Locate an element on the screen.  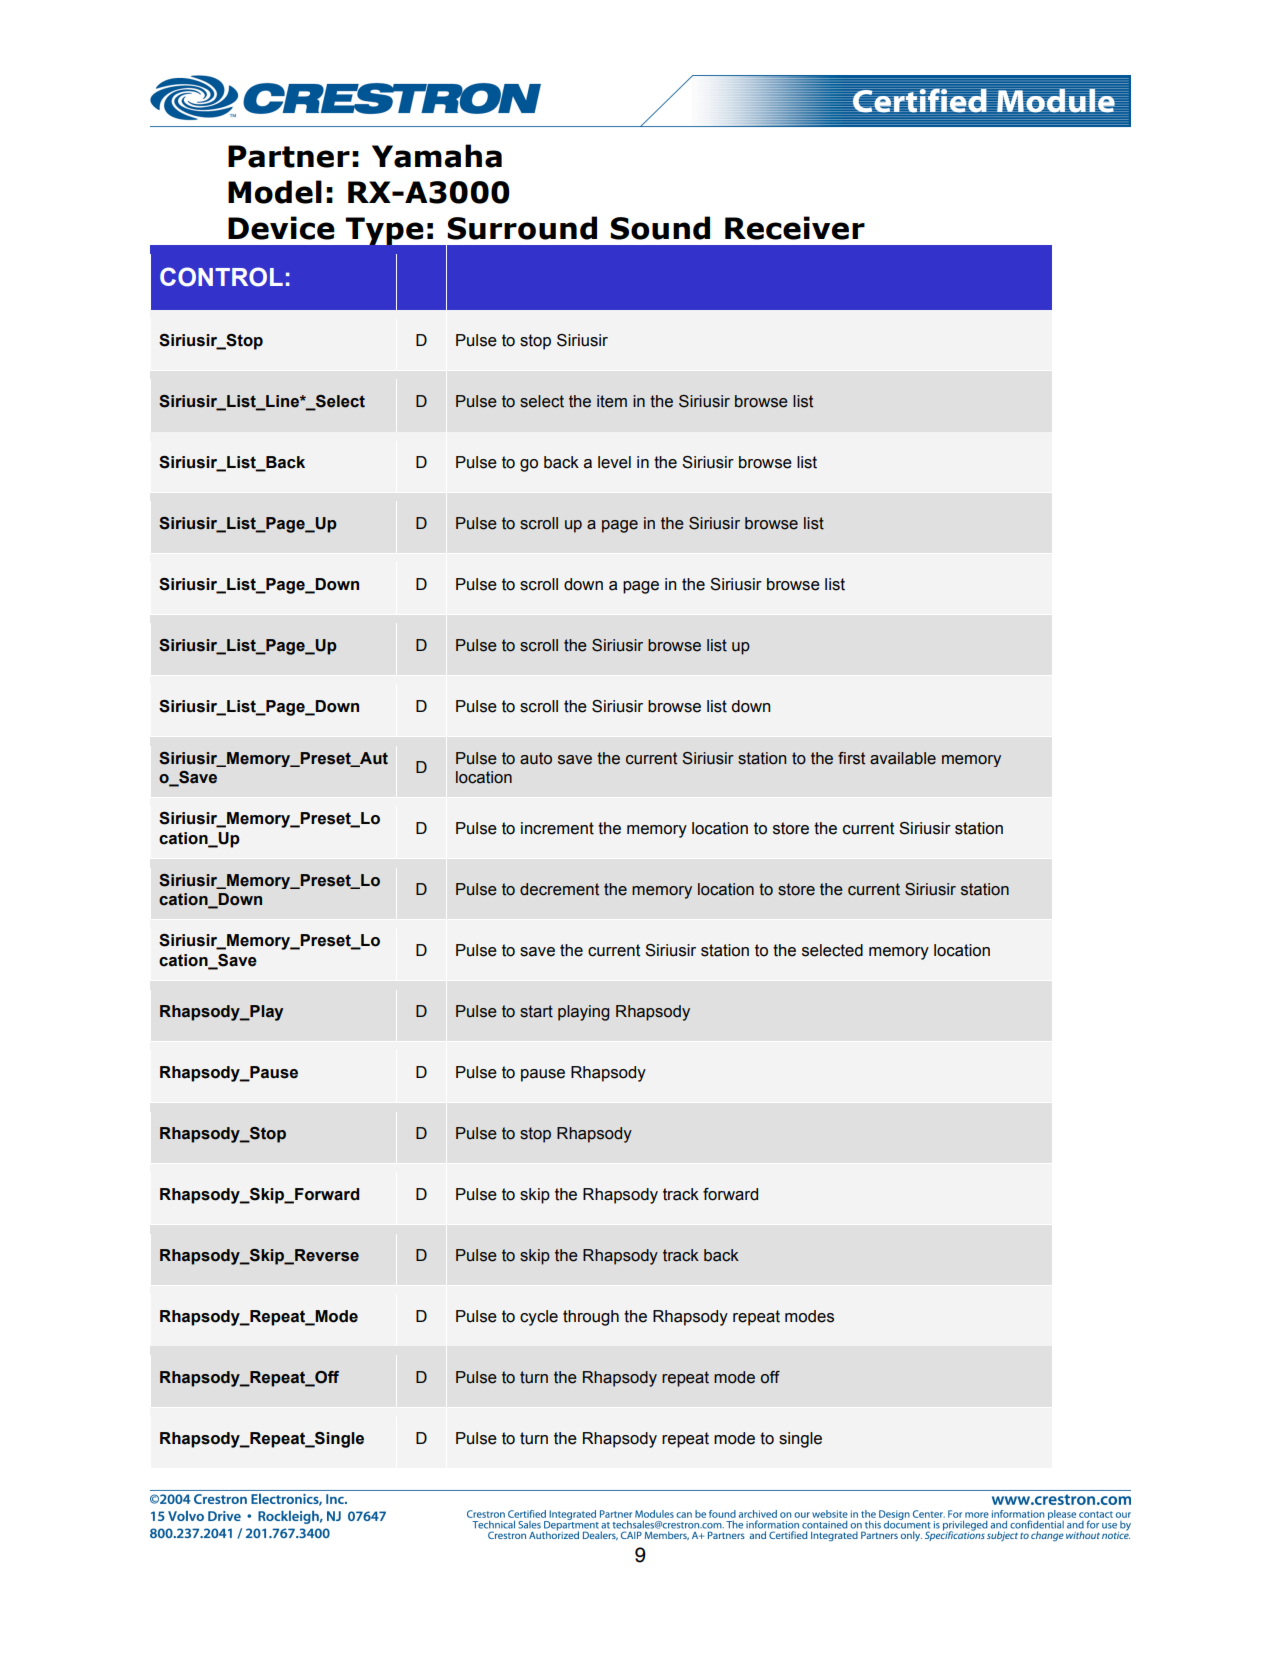
increment is located at coordinates (557, 828).
